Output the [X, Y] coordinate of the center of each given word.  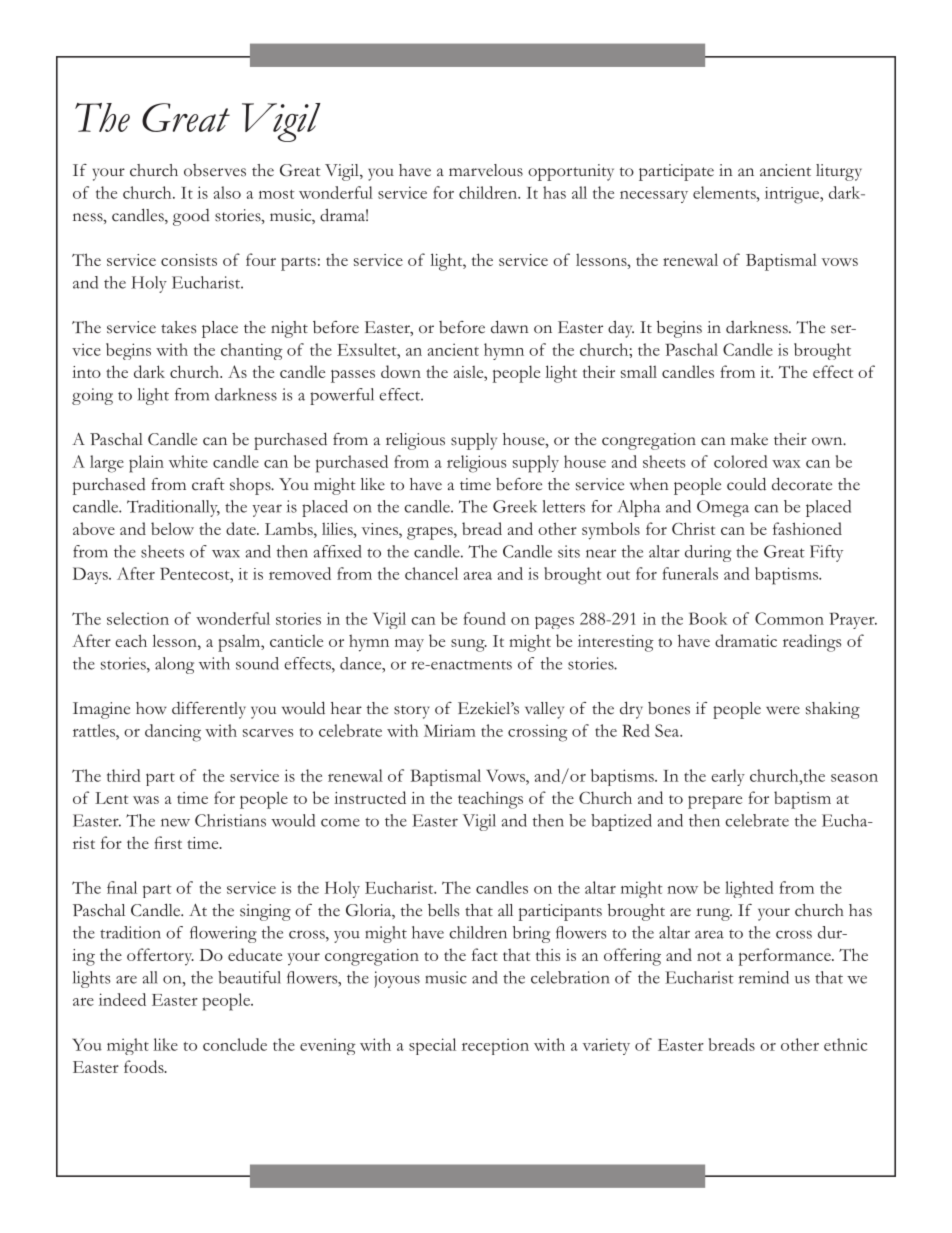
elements [725, 192]
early [728, 777]
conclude [235, 1044]
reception [495, 1046]
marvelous [486, 170]
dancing [173, 733]
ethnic [845, 1044]
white [188, 461]
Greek [515, 506]
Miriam [450, 730]
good [191, 217]
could [746, 484]
